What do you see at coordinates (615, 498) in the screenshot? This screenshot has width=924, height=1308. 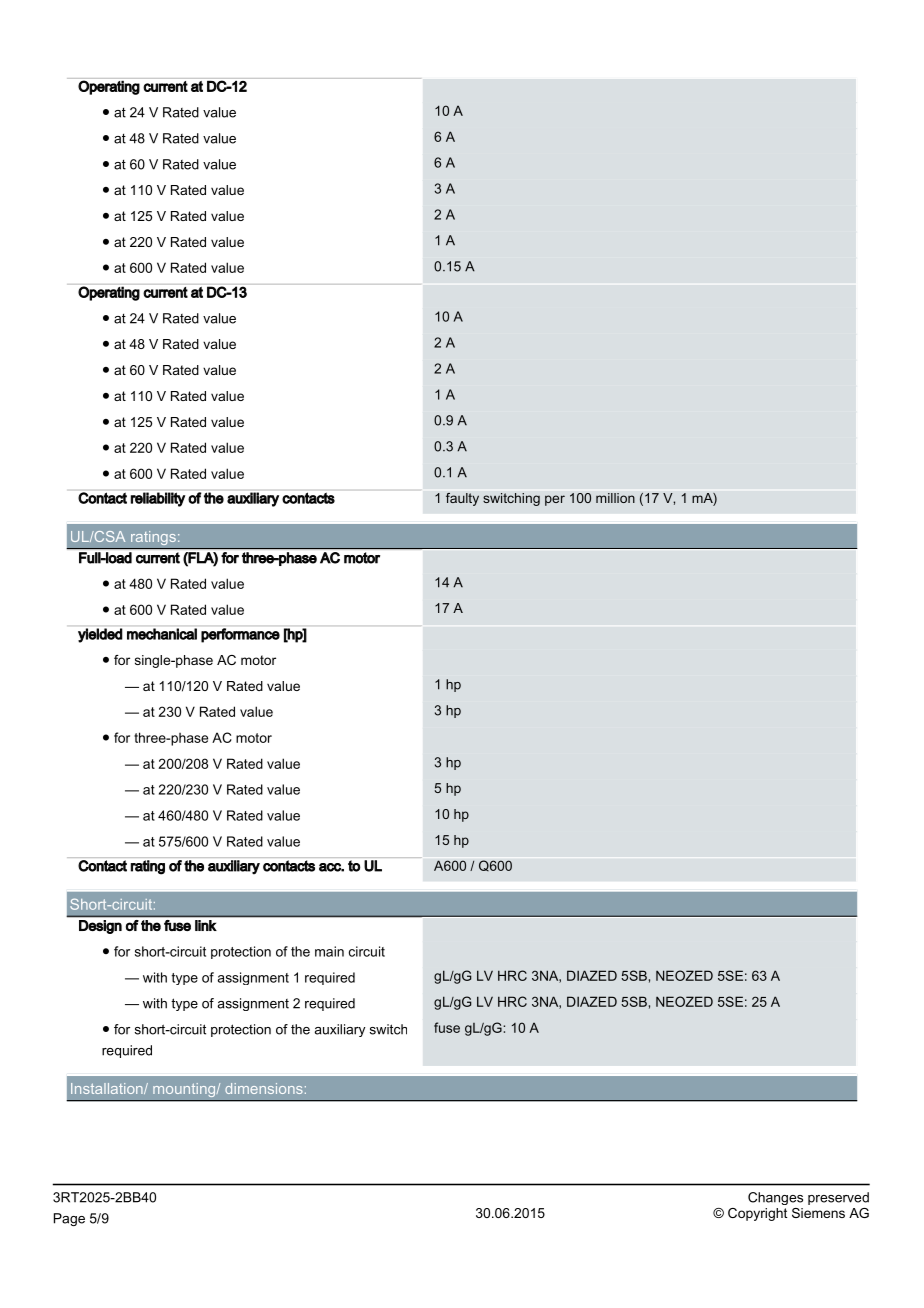 I see `million` at bounding box center [615, 498].
